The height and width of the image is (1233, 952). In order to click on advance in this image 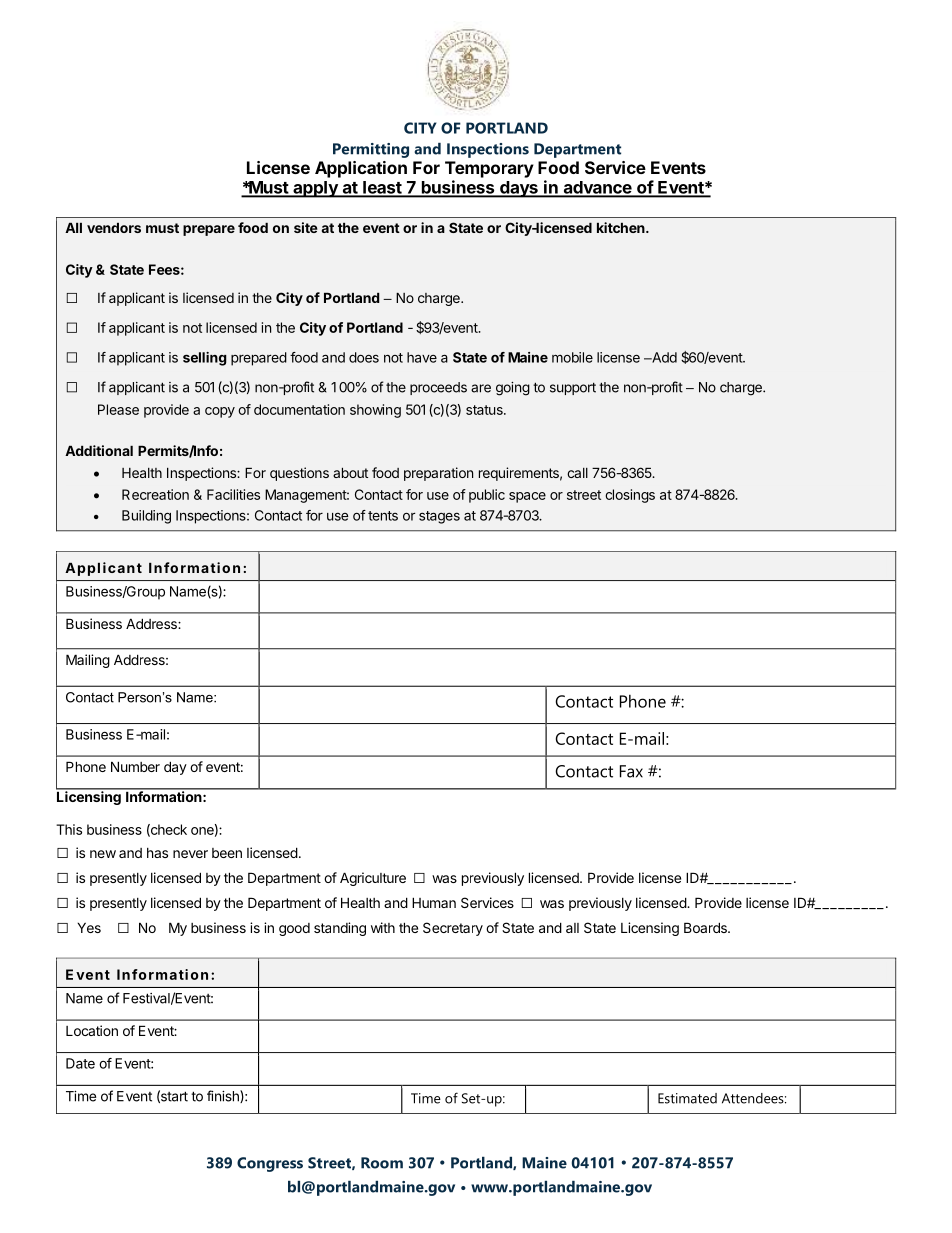, I will do `click(597, 188)`.
